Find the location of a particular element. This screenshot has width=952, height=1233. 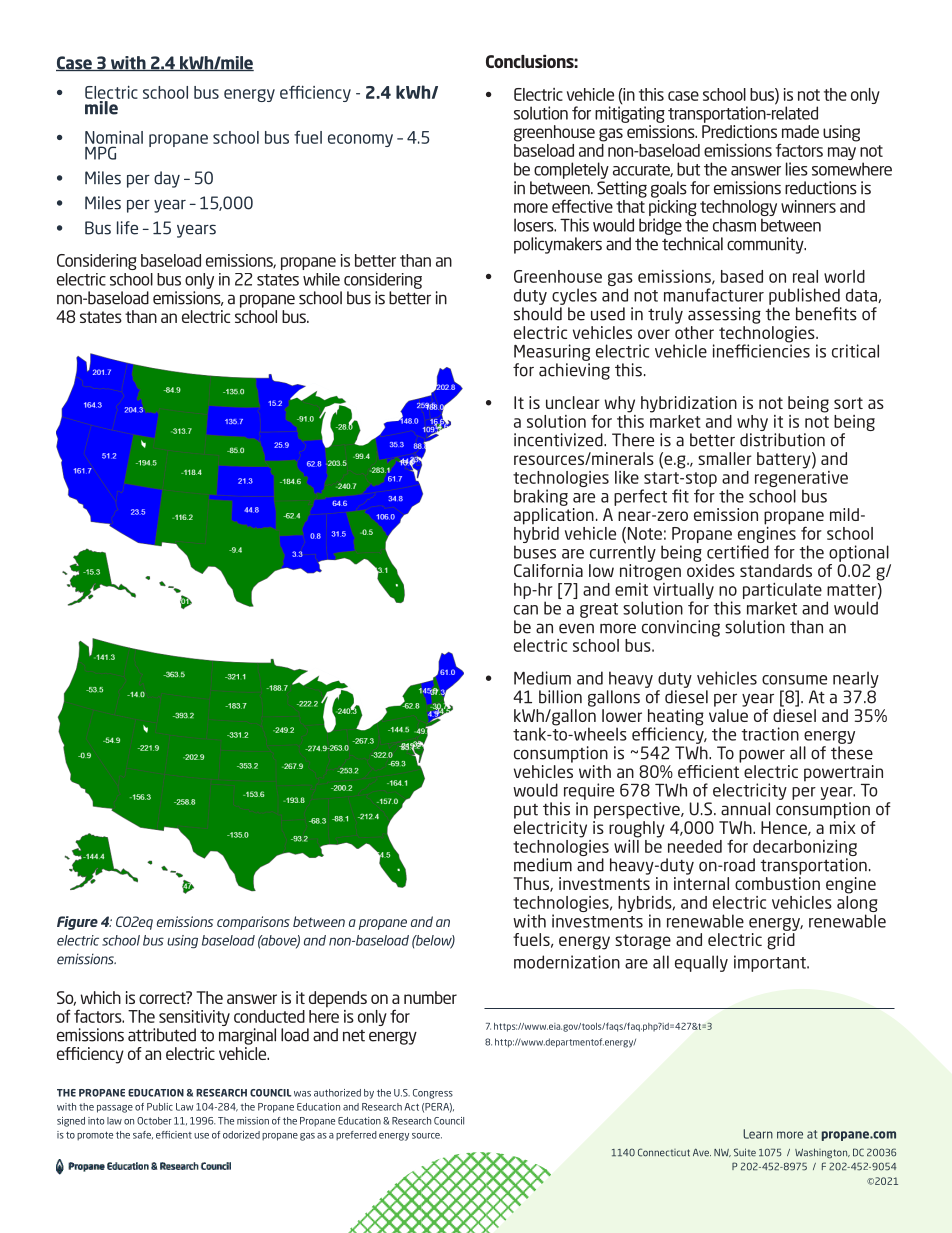

October is located at coordinates (154, 1121).
